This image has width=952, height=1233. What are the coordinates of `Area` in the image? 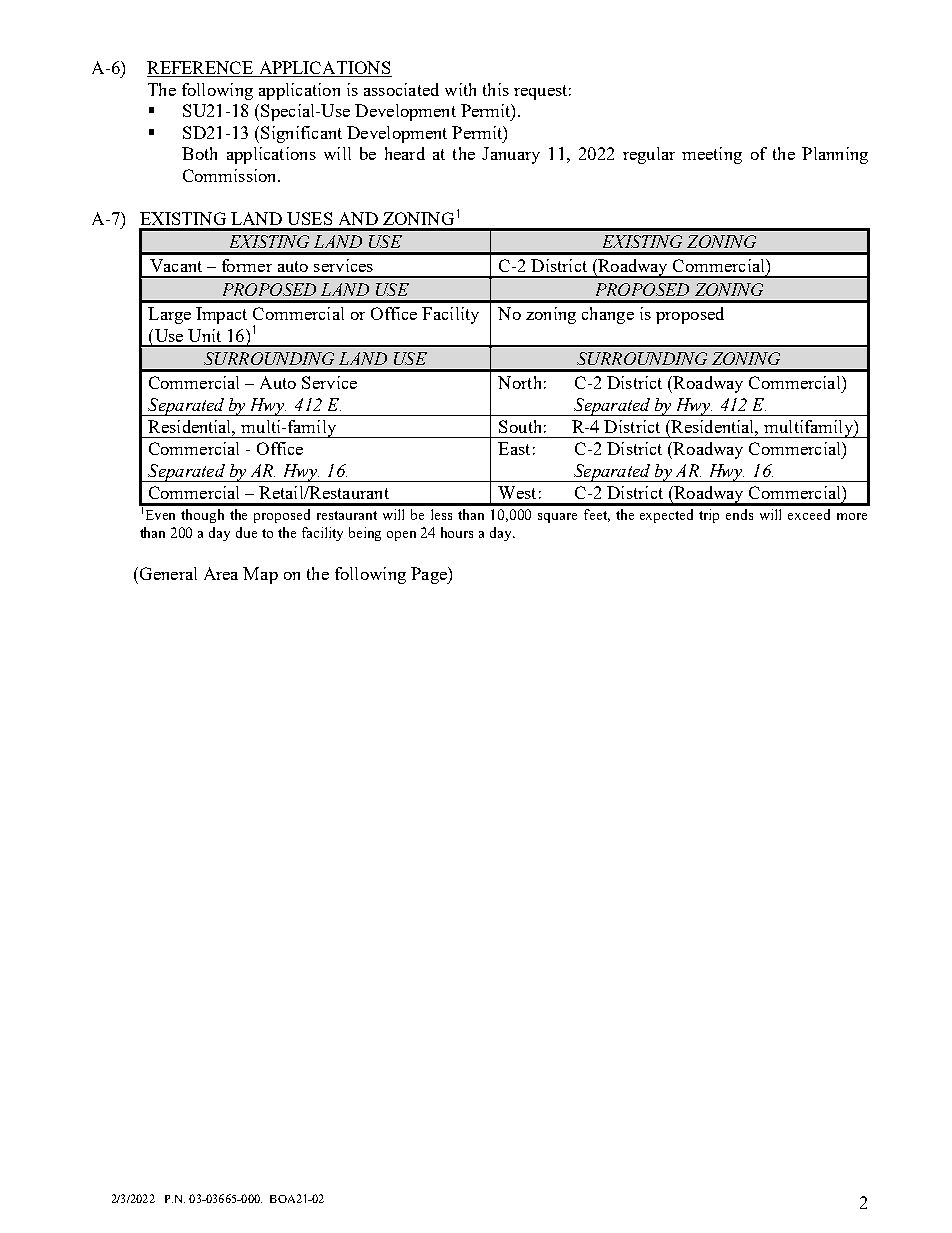 It's located at (221, 573).
